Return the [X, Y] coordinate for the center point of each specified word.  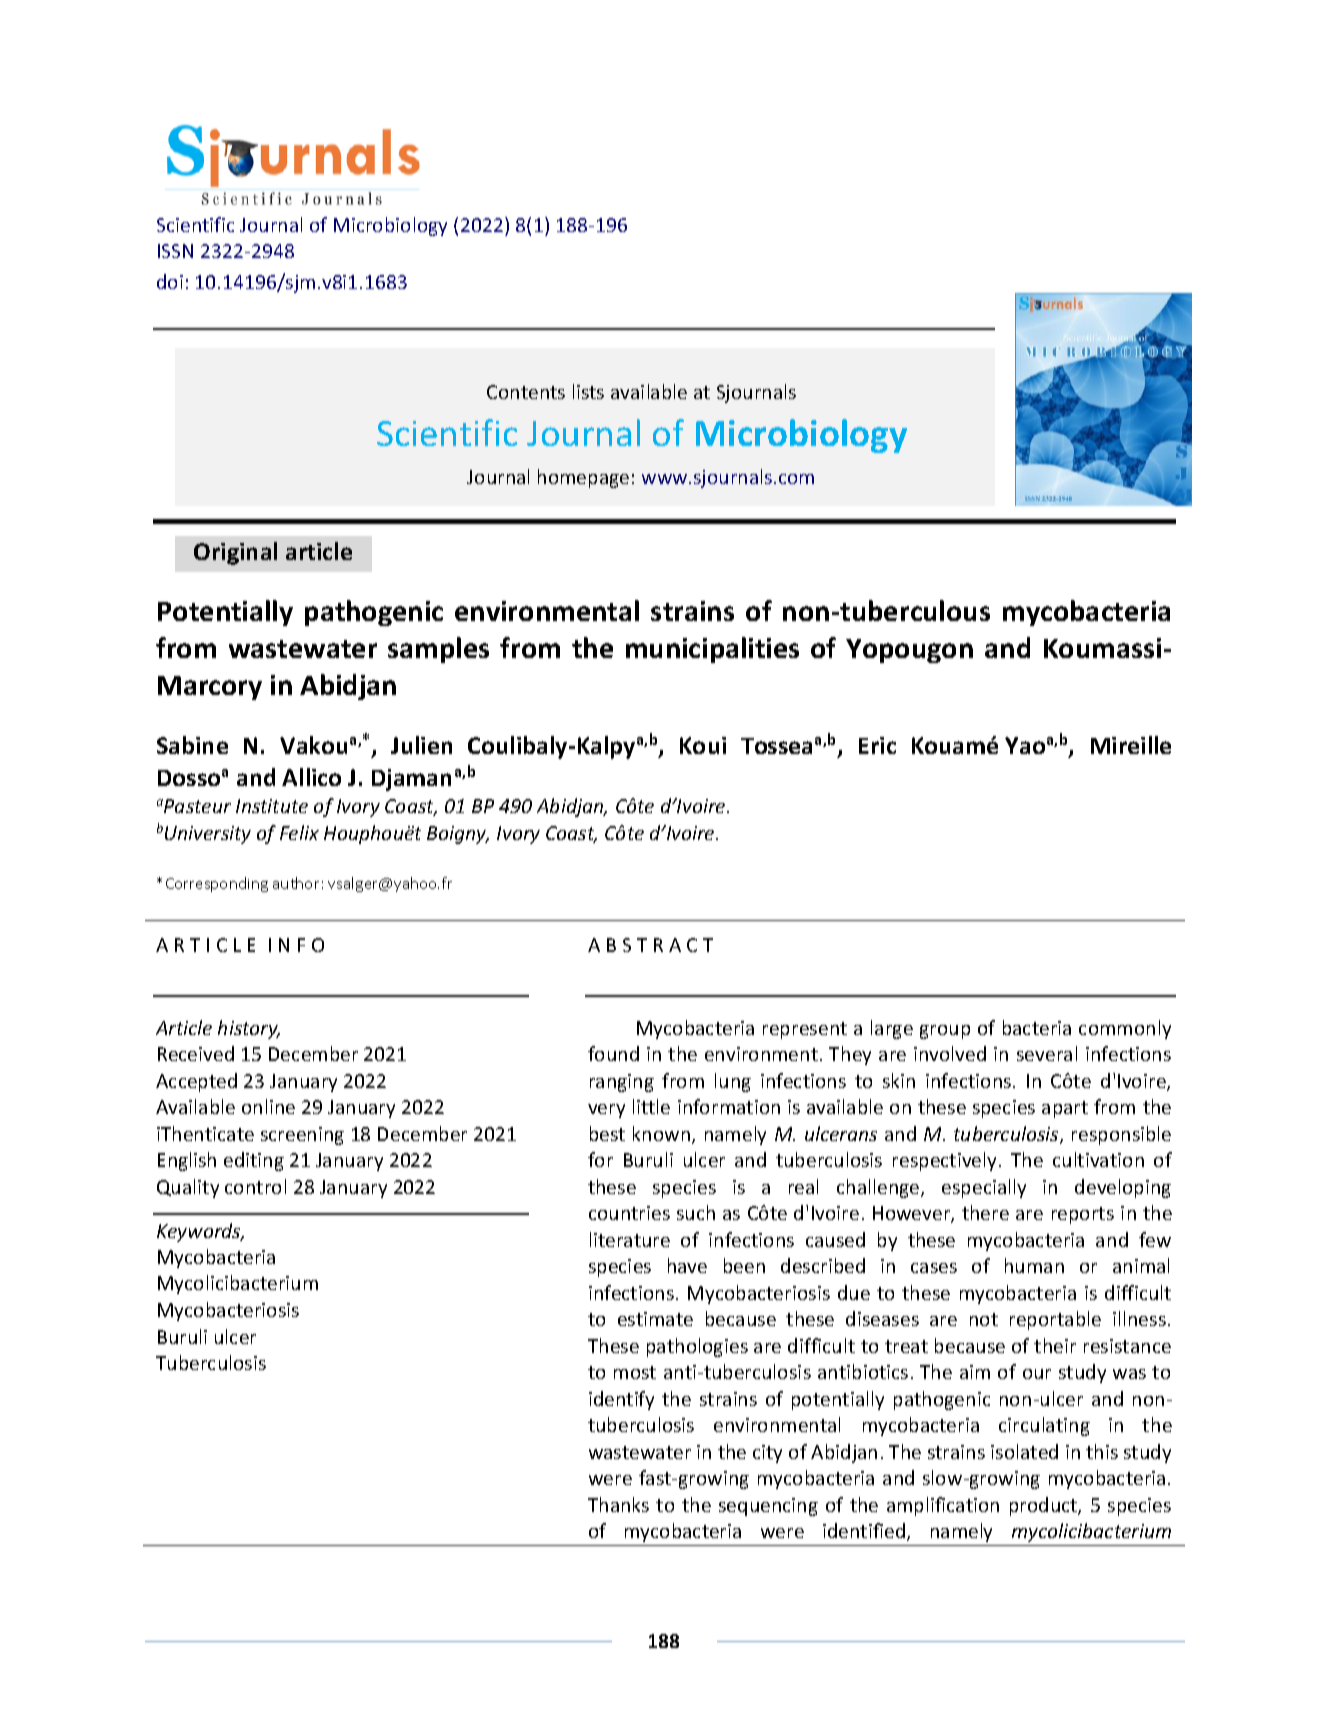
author [296, 883]
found [613, 1053]
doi [170, 281]
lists [588, 391]
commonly [1125, 1029]
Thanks [618, 1504]
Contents [526, 392]
